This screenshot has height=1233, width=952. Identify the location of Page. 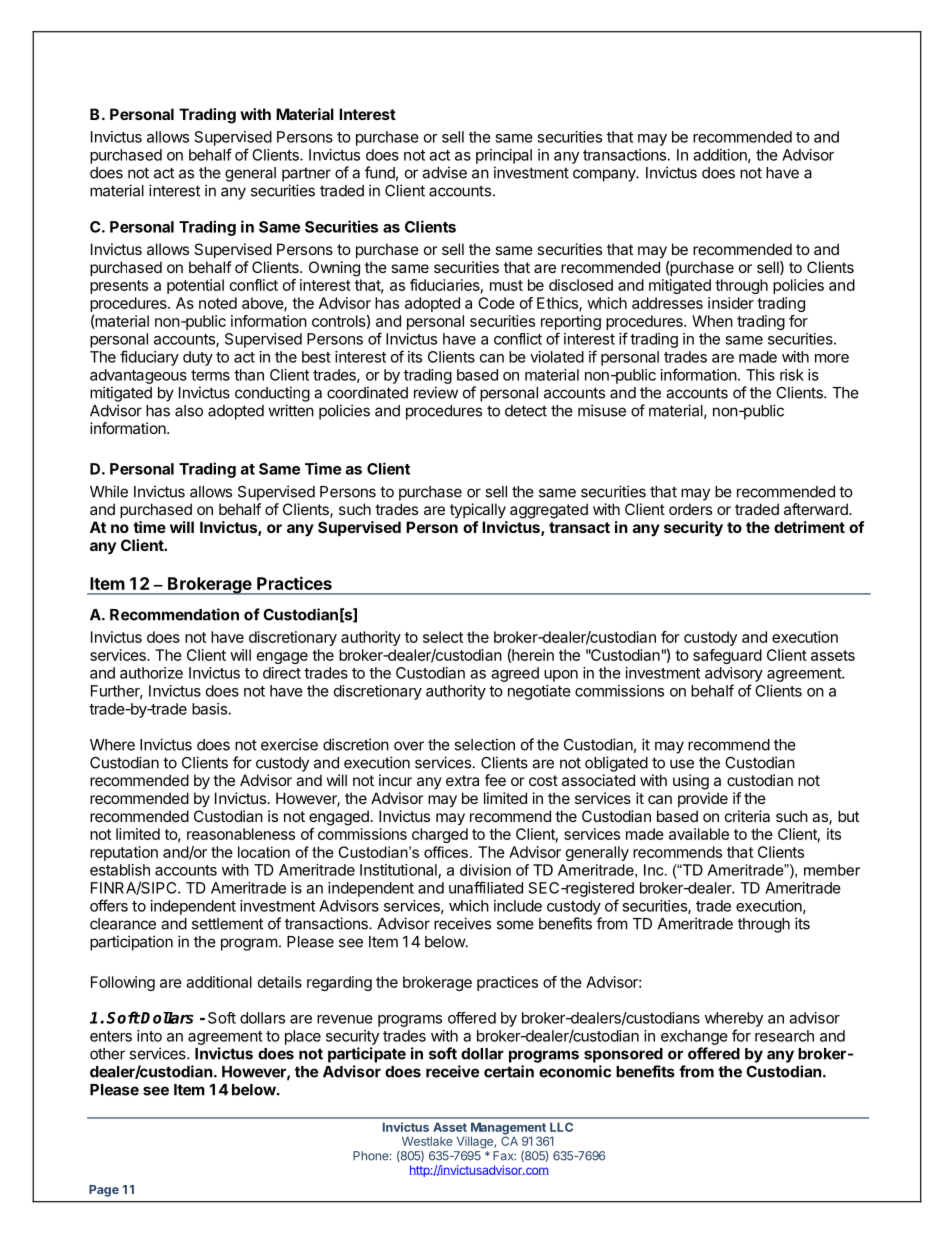
(104, 1191).
